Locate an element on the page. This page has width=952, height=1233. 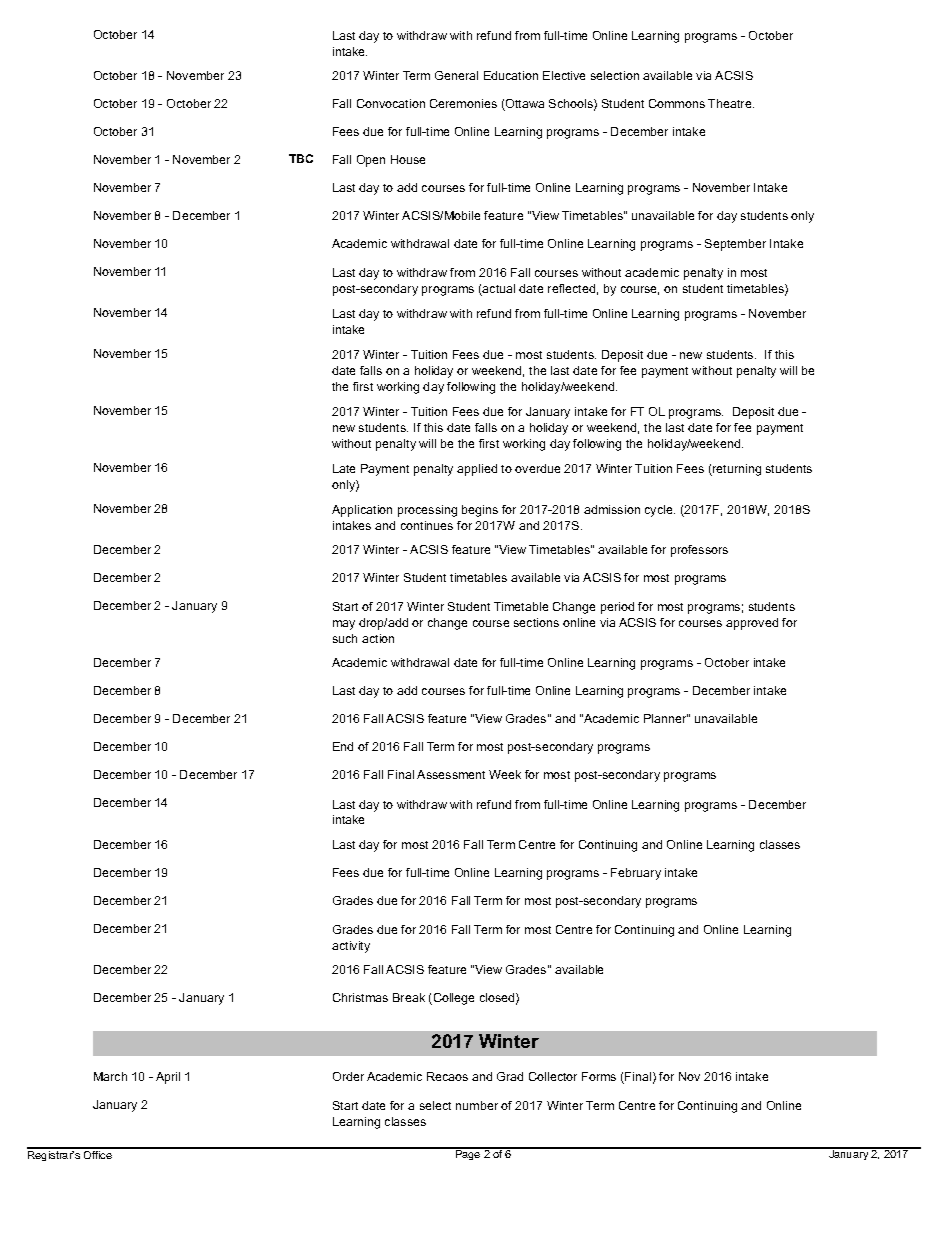
Assessment is located at coordinates (451, 774).
